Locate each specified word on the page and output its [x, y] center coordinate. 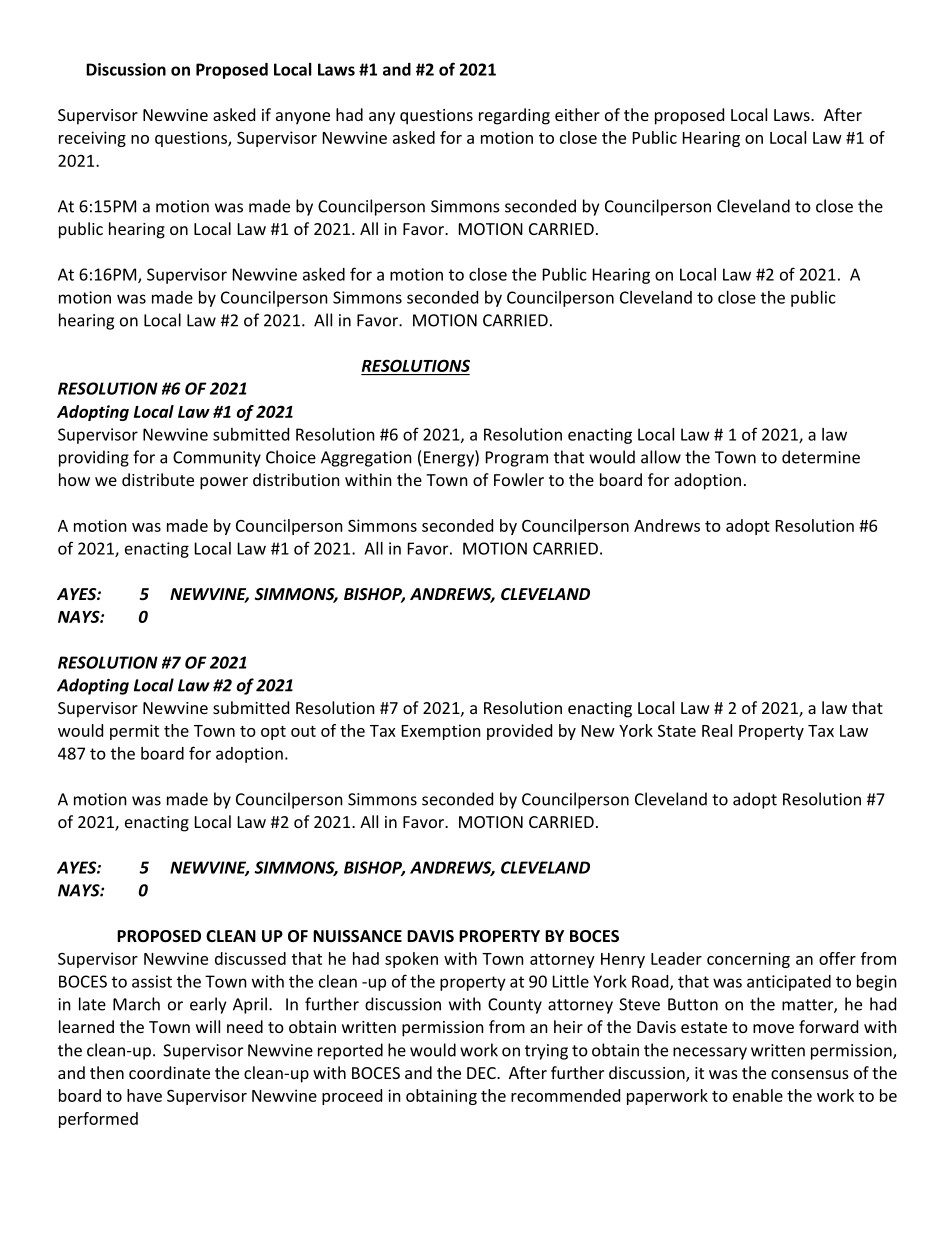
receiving [92, 139]
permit [134, 732]
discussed [250, 958]
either [577, 114]
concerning [748, 960]
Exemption [441, 732]
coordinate [169, 1072]
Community [217, 459]
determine [821, 457]
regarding [514, 116]
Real [717, 730]
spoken [411, 960]
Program [517, 459]
